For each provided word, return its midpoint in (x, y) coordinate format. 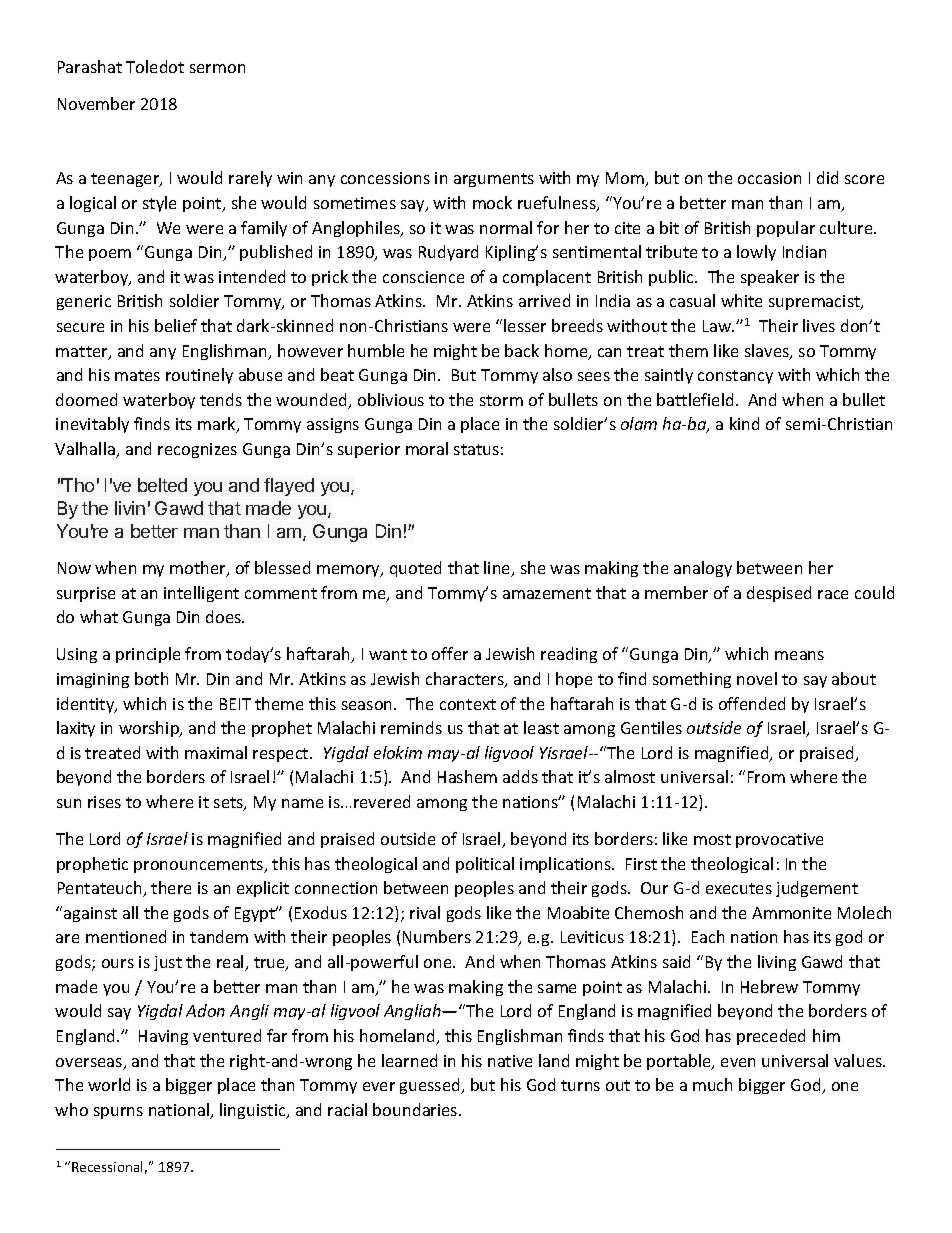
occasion (769, 178)
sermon (217, 68)
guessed (431, 1086)
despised (779, 594)
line (498, 569)
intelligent (201, 594)
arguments (494, 180)
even (738, 1062)
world (109, 1084)
